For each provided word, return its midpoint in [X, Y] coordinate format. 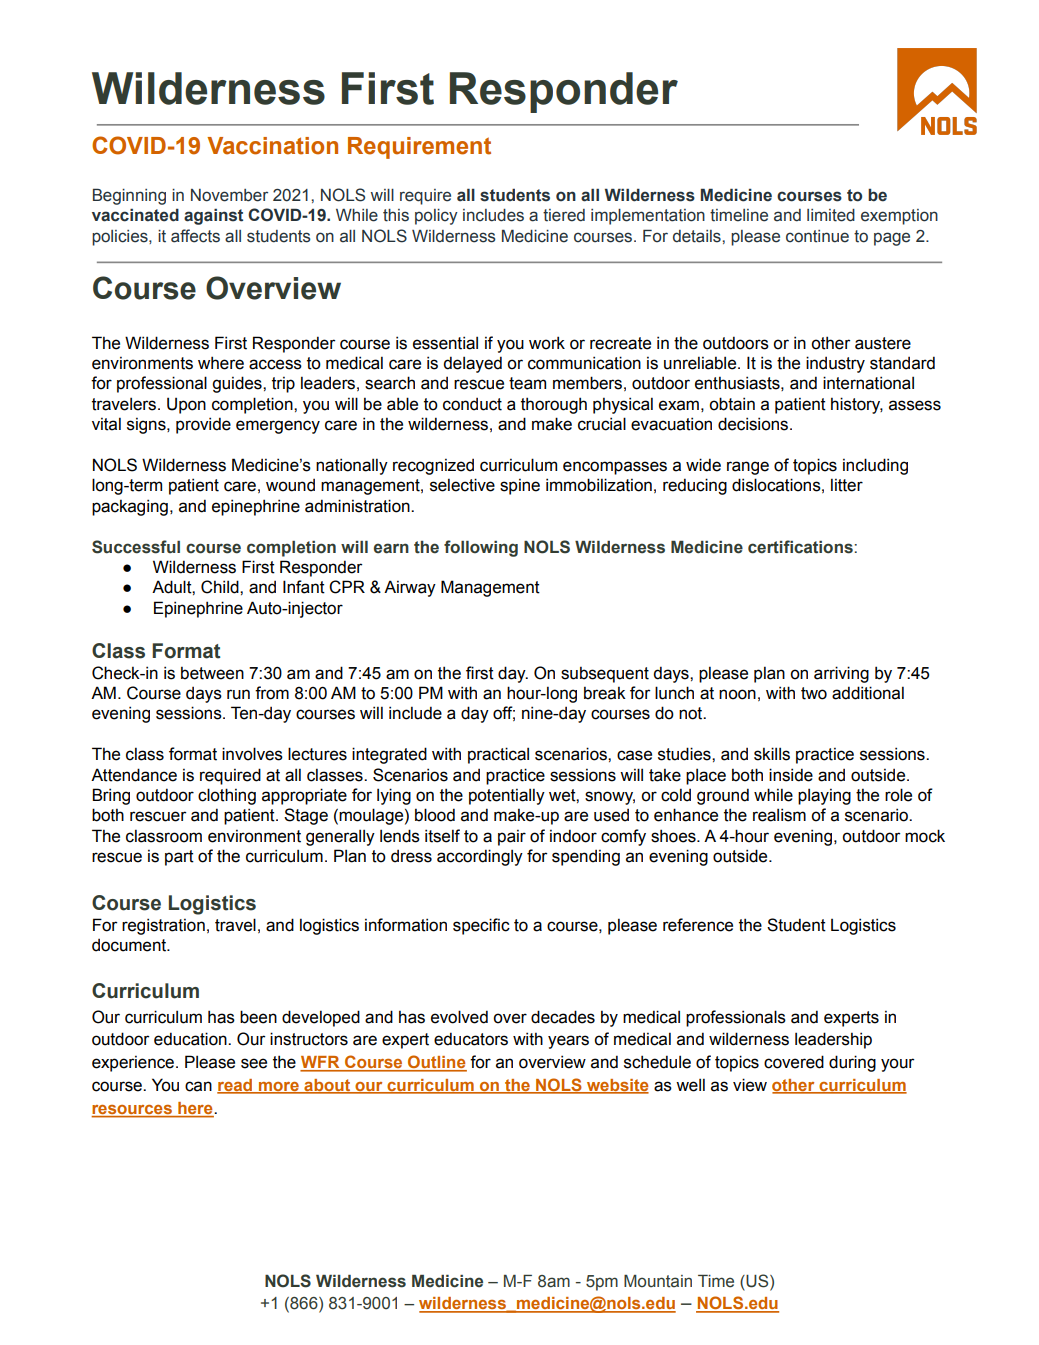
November [229, 195]
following [481, 548]
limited [831, 215]
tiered [564, 215]
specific [481, 926]
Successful [136, 547]
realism [779, 815]
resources [132, 1111]
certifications [800, 547]
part [179, 858]
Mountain [658, 1281]
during [852, 1063]
